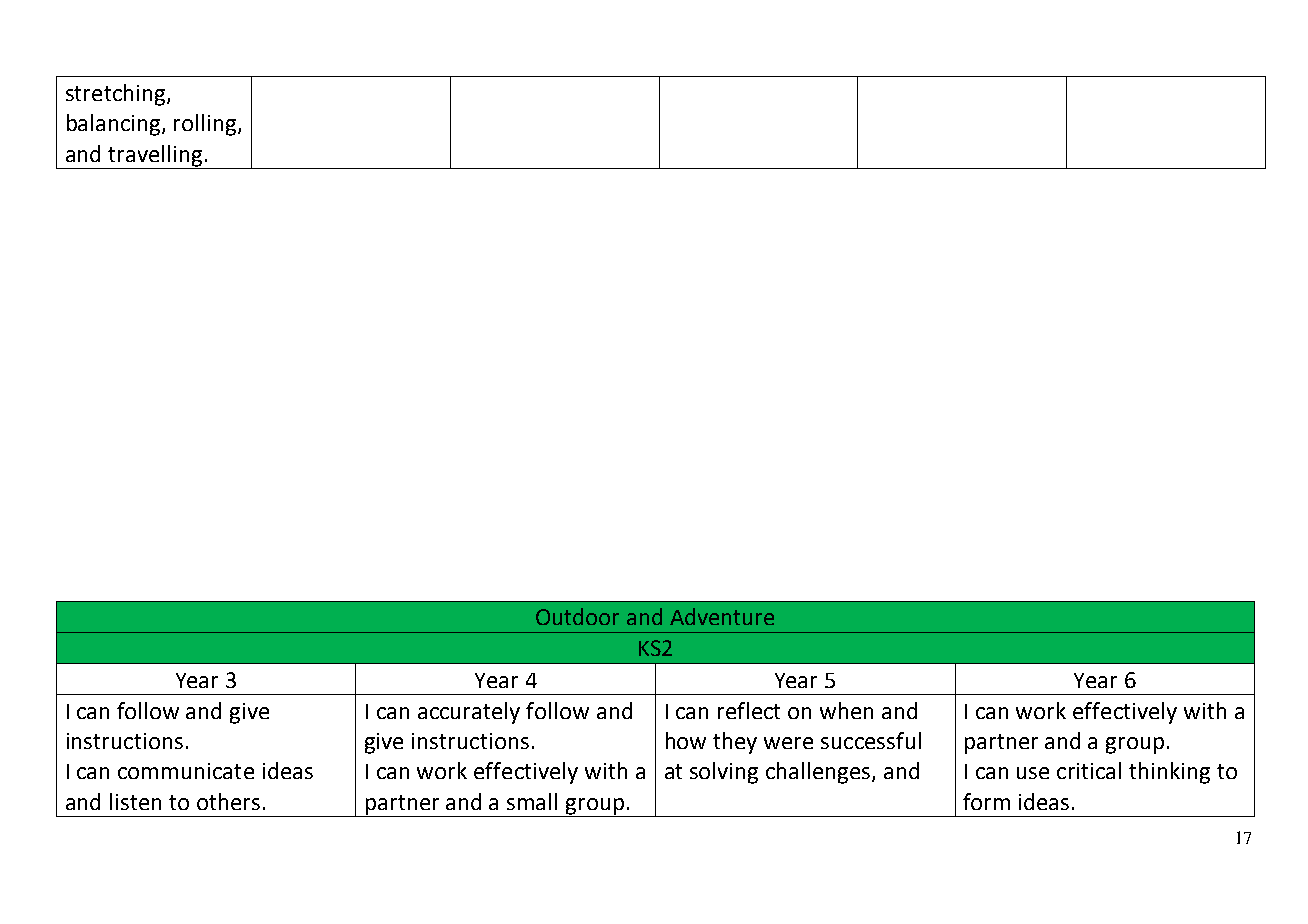 The image size is (1308, 924). I want to click on Outdoor, so click(577, 616).
